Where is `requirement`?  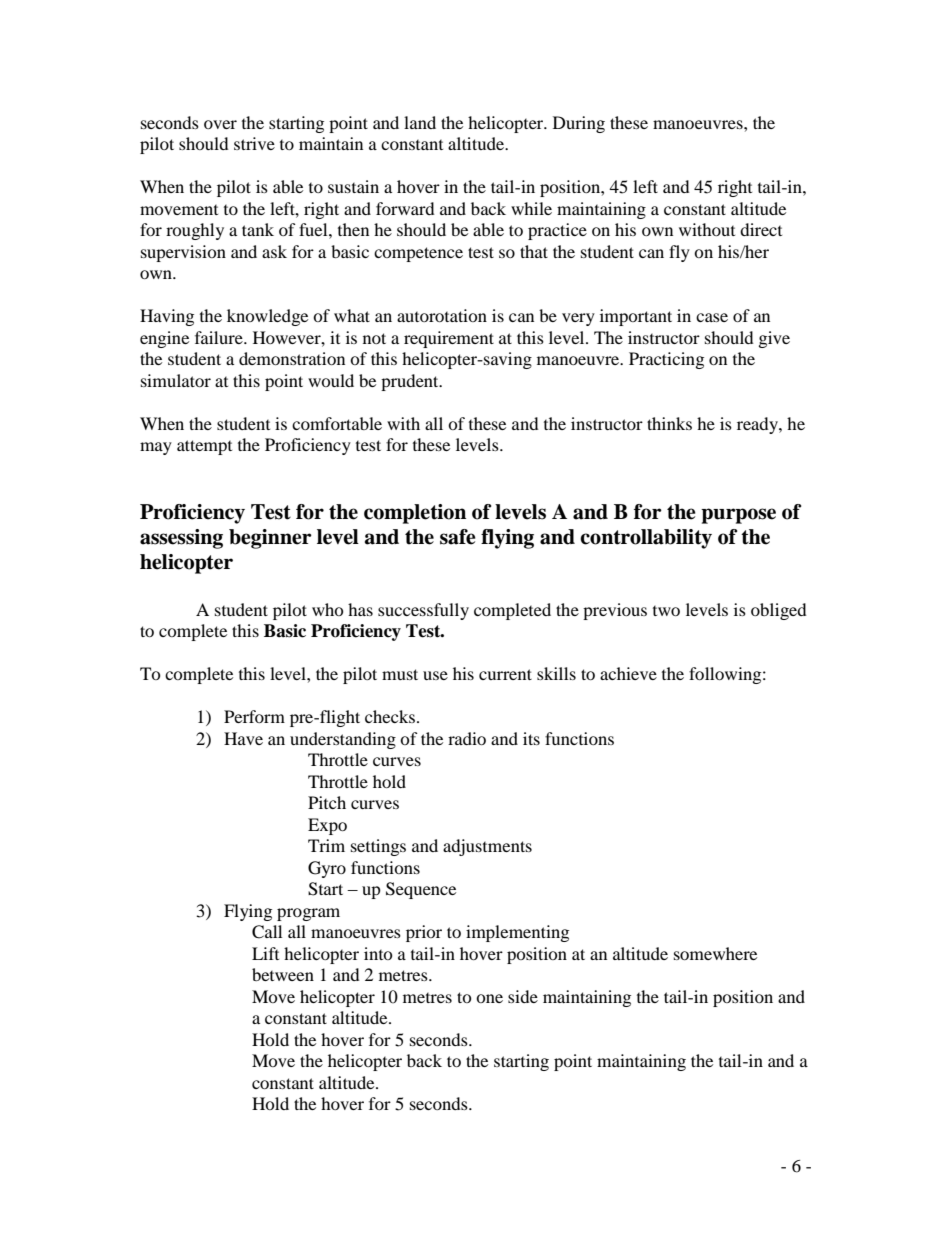 requirement is located at coordinates (449, 339).
